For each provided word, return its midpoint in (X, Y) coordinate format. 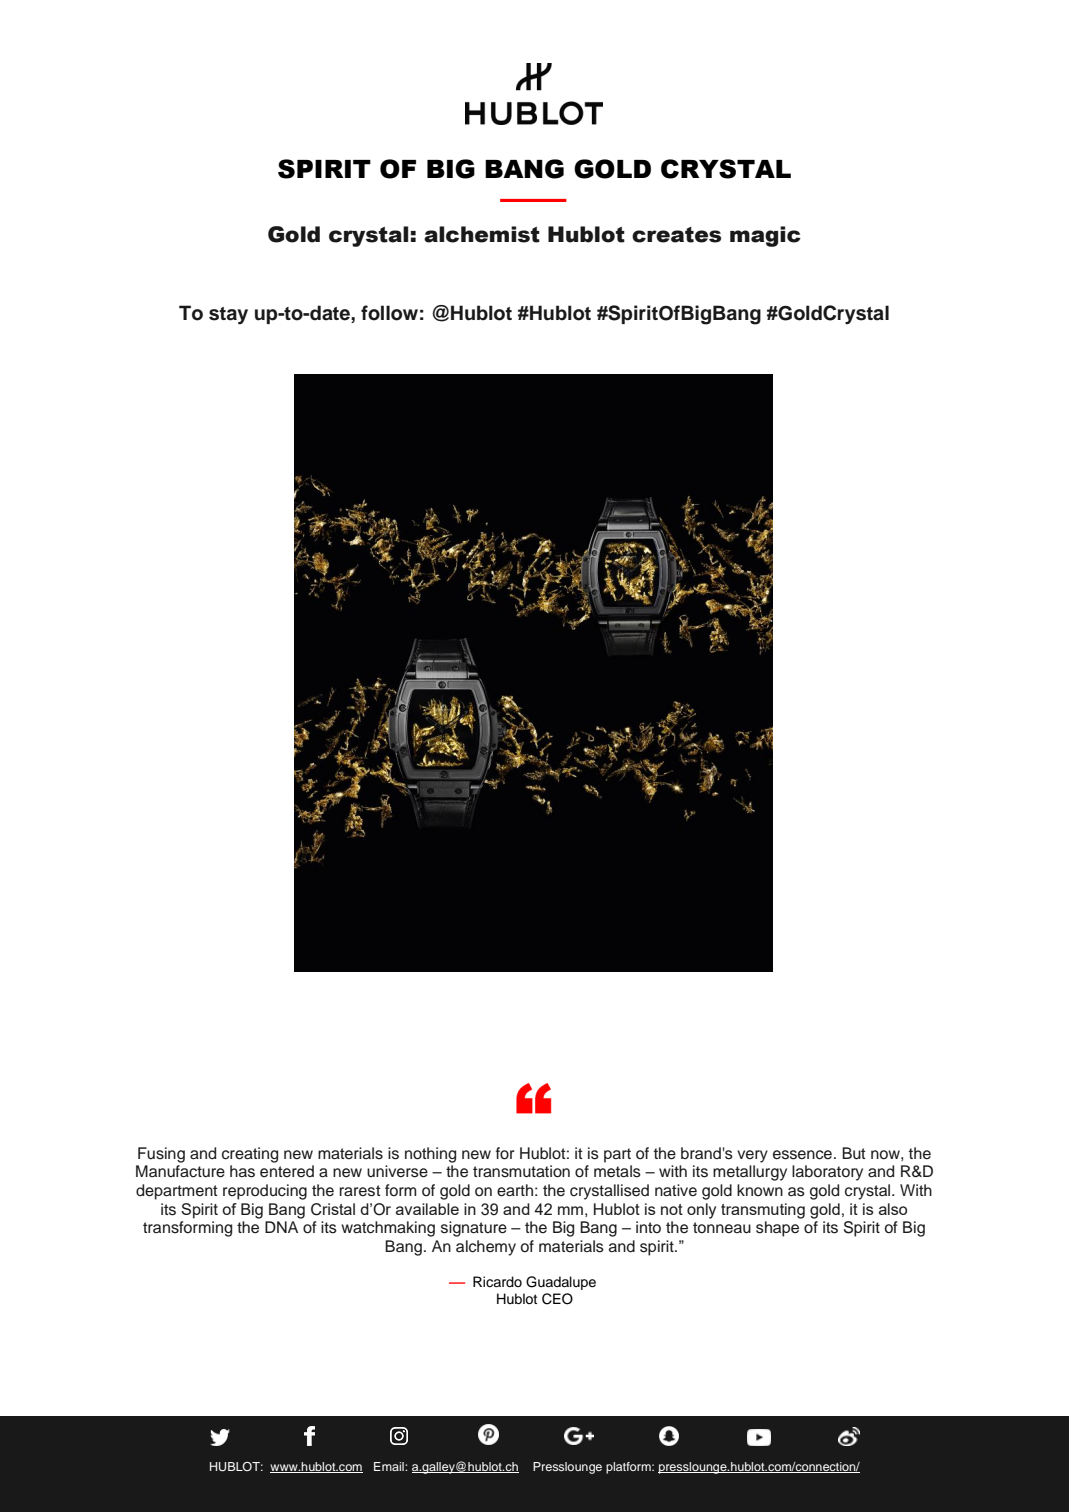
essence (802, 1155)
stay (228, 316)
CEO (557, 1299)
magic (765, 236)
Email (390, 1466)
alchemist (482, 234)
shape (777, 1229)
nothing (430, 1155)
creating (250, 1155)
